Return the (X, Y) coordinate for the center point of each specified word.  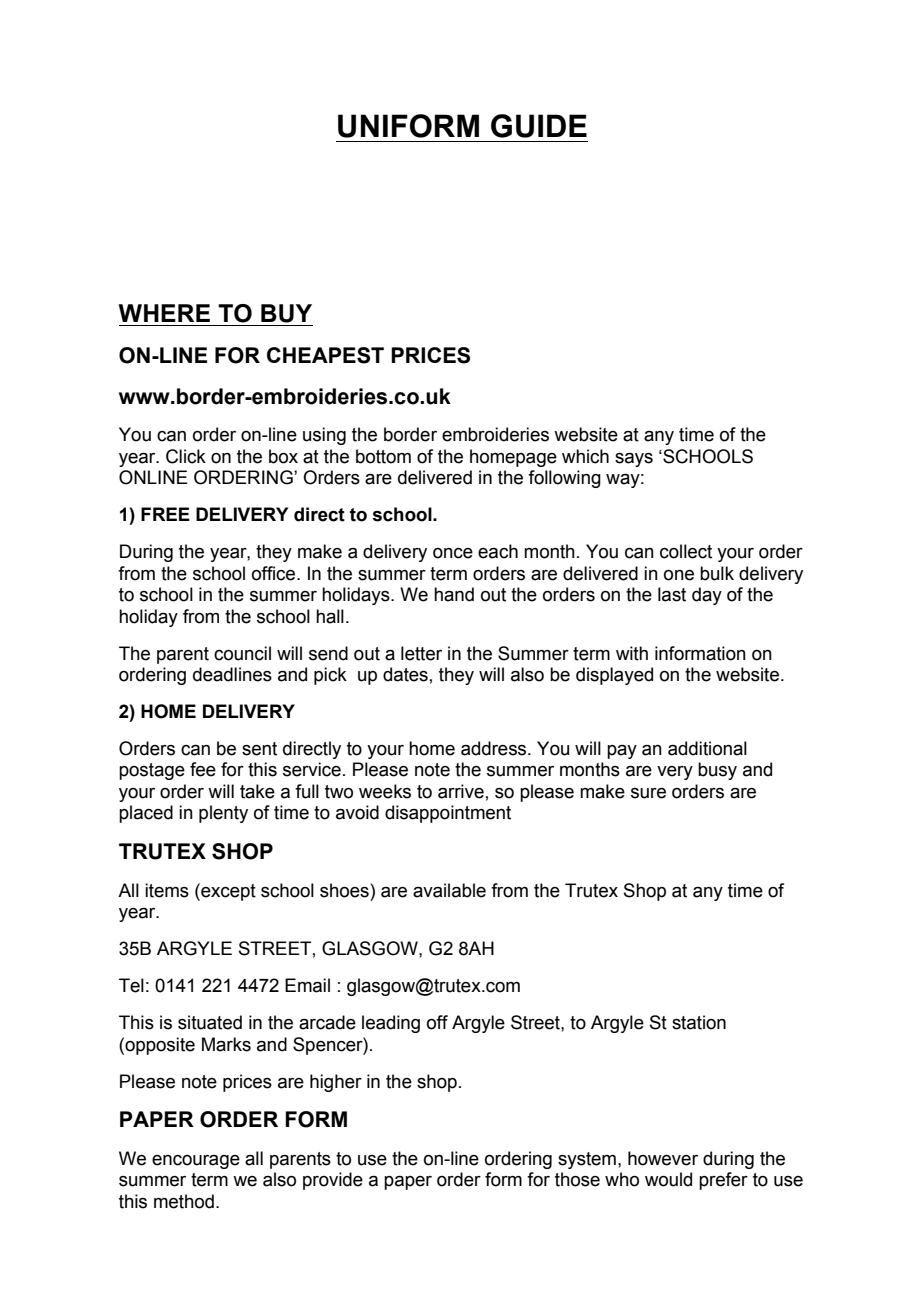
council (242, 653)
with (632, 653)
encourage (196, 1162)
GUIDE (539, 126)
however (663, 1158)
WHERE (164, 313)
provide (333, 1181)
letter (421, 653)
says (634, 460)
